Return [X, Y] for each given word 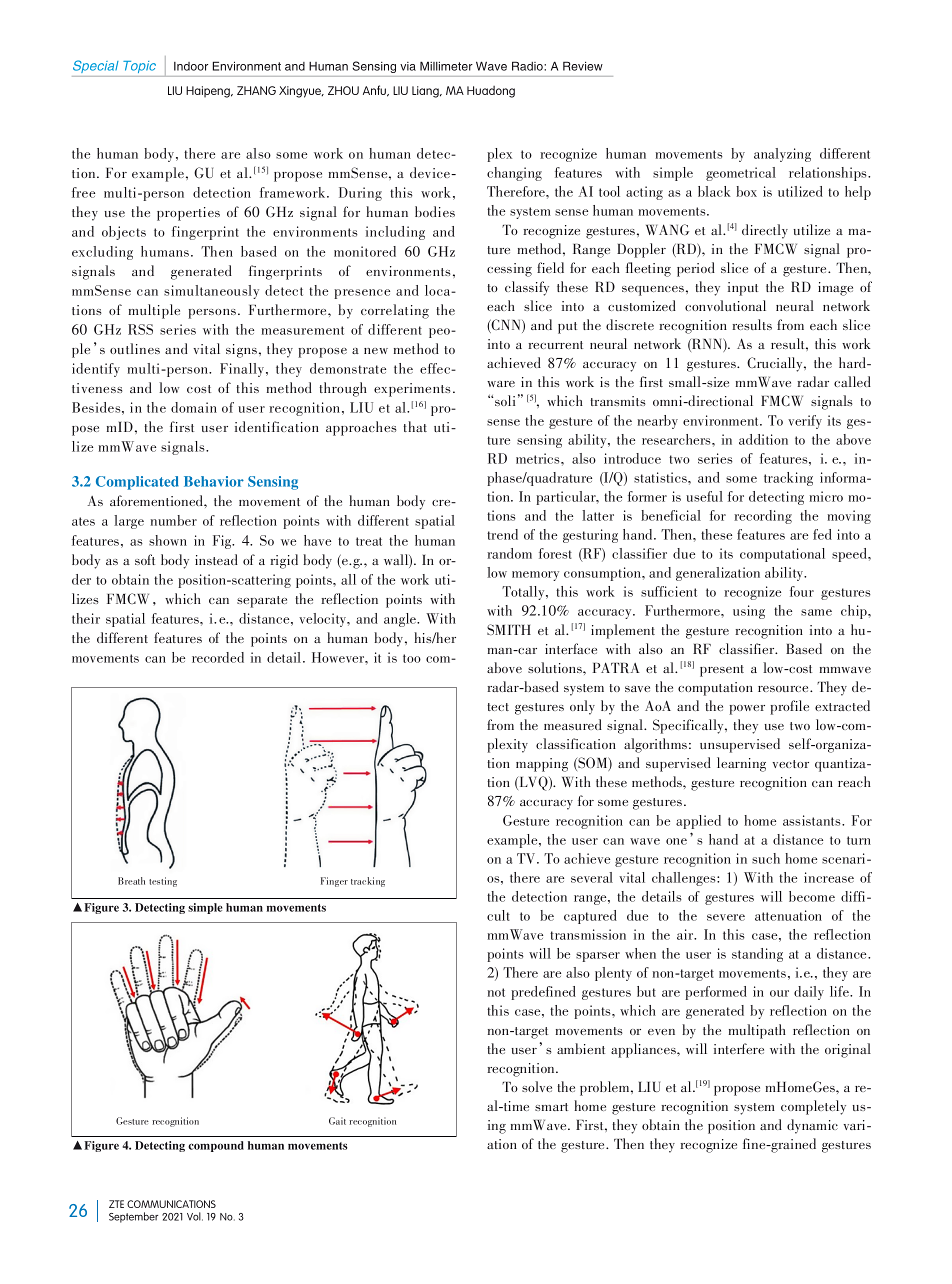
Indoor [191, 66]
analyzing [782, 155]
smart [551, 1107]
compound [216, 1146]
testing [163, 882]
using [749, 612]
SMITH [509, 629]
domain [194, 407]
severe [726, 917]
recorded [218, 657]
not [496, 992]
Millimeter [446, 66]
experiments [412, 390]
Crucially [776, 364]
